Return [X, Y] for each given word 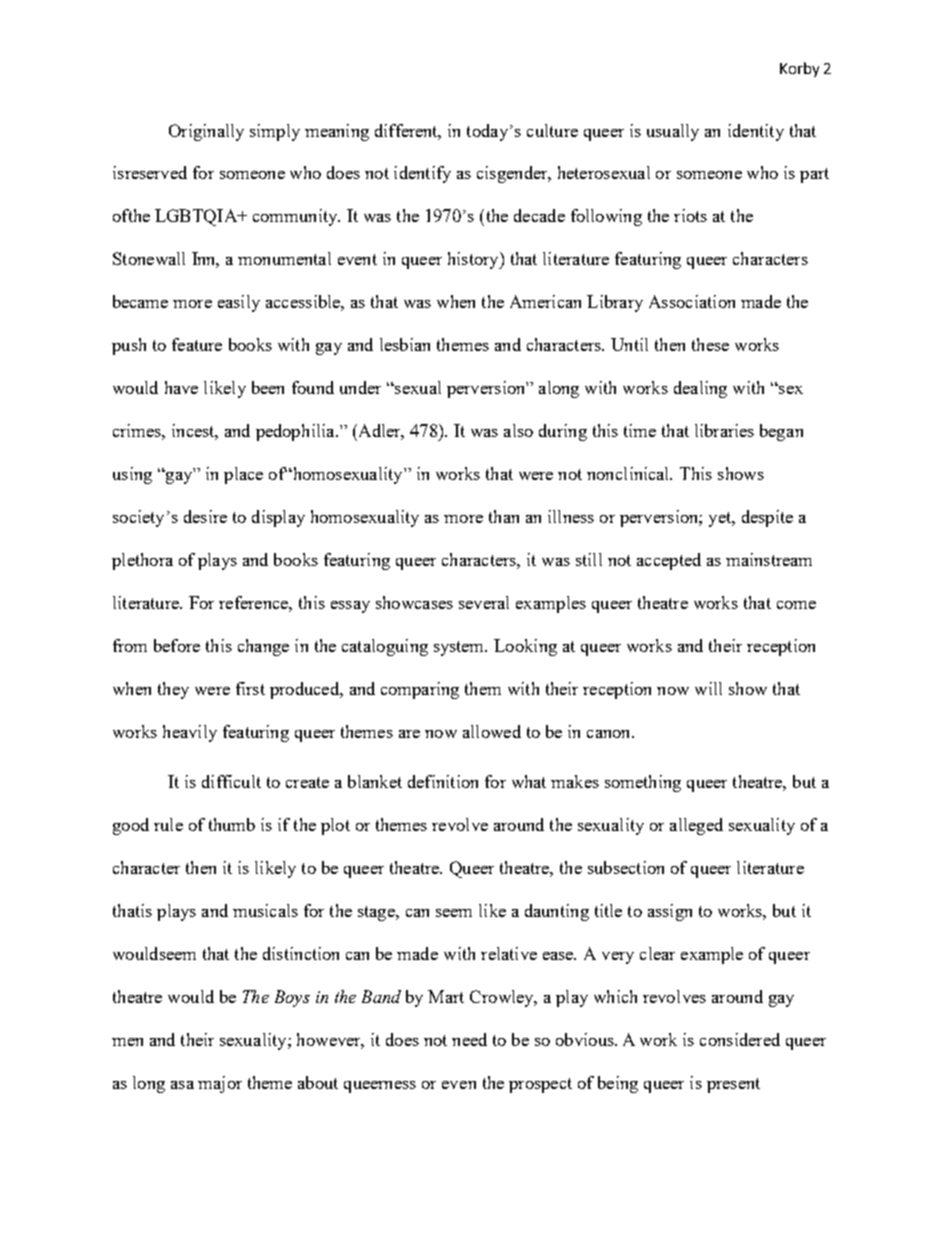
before [177, 645]
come [796, 605]
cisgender [513, 174]
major [220, 1084]
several [484, 602]
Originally [206, 132]
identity [756, 132]
